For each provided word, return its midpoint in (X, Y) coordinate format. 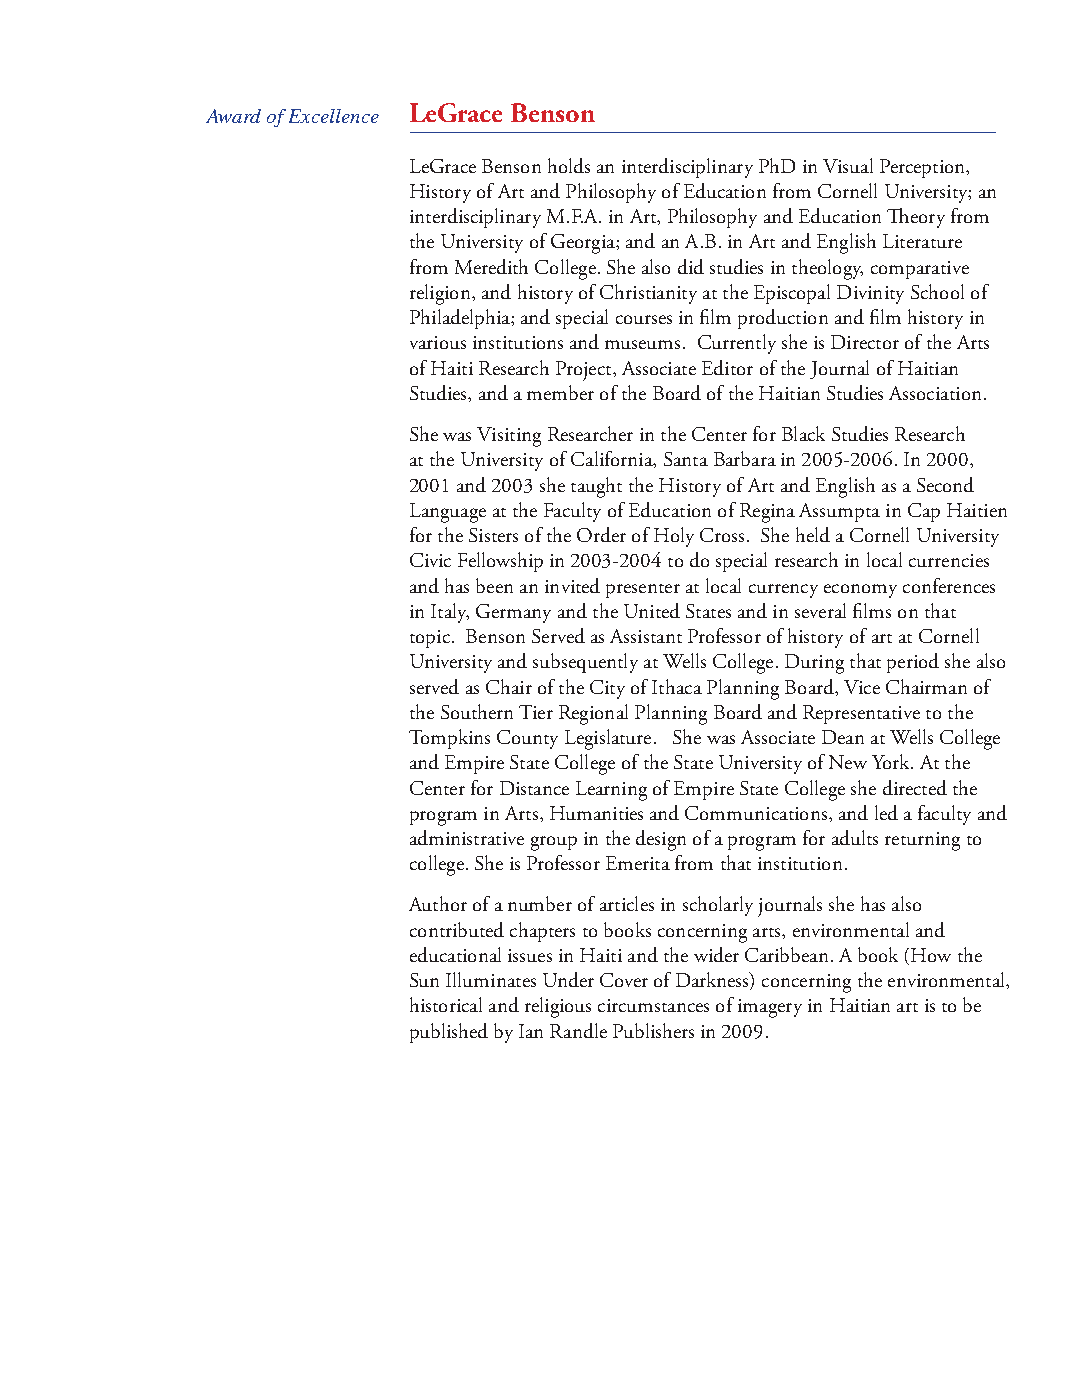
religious (558, 1007)
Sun (424, 980)
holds (569, 165)
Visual (848, 165)
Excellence (334, 116)
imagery (770, 1008)
